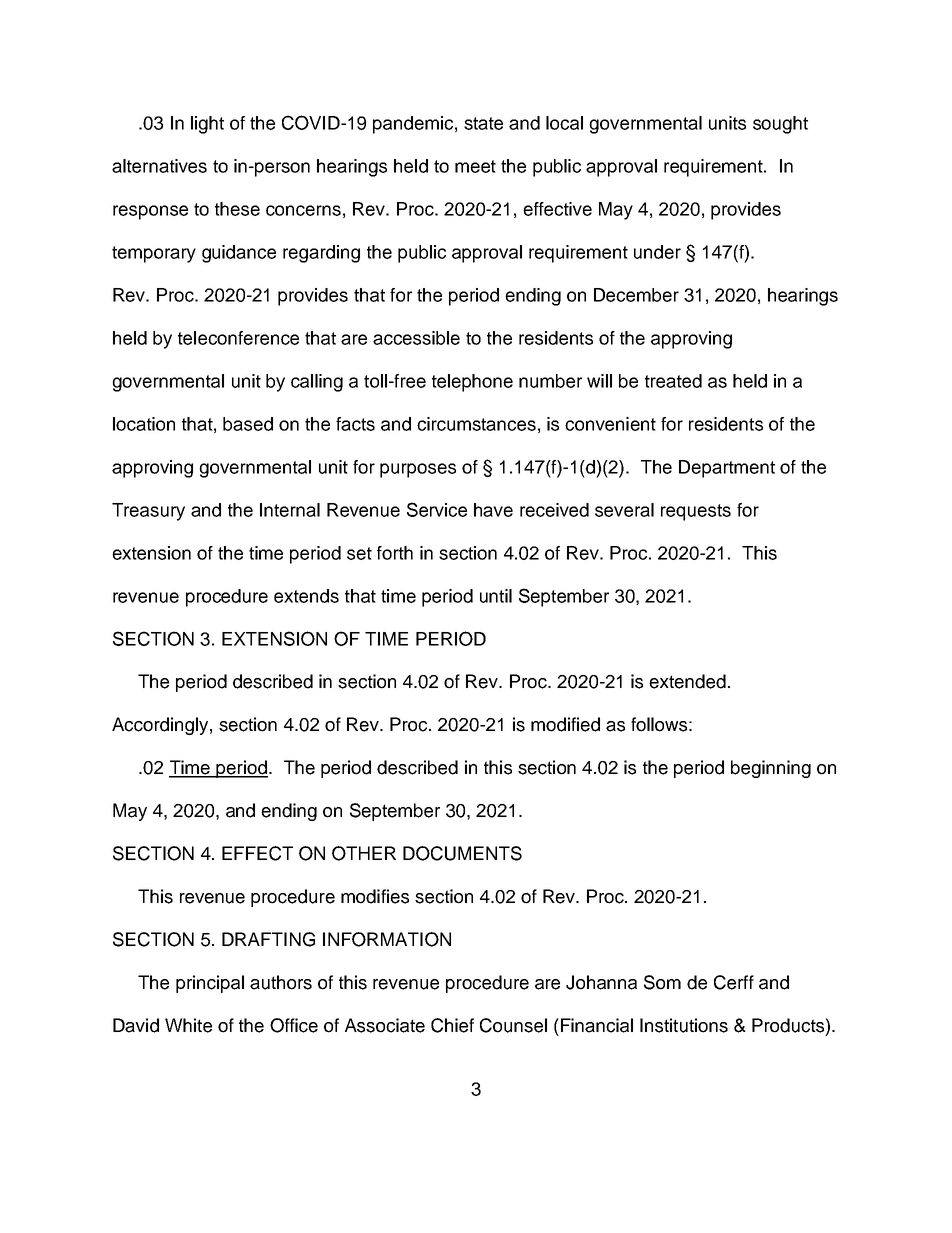  Describe the element at coordinates (364, 853) in the screenshot. I see `OTHER` at that location.
